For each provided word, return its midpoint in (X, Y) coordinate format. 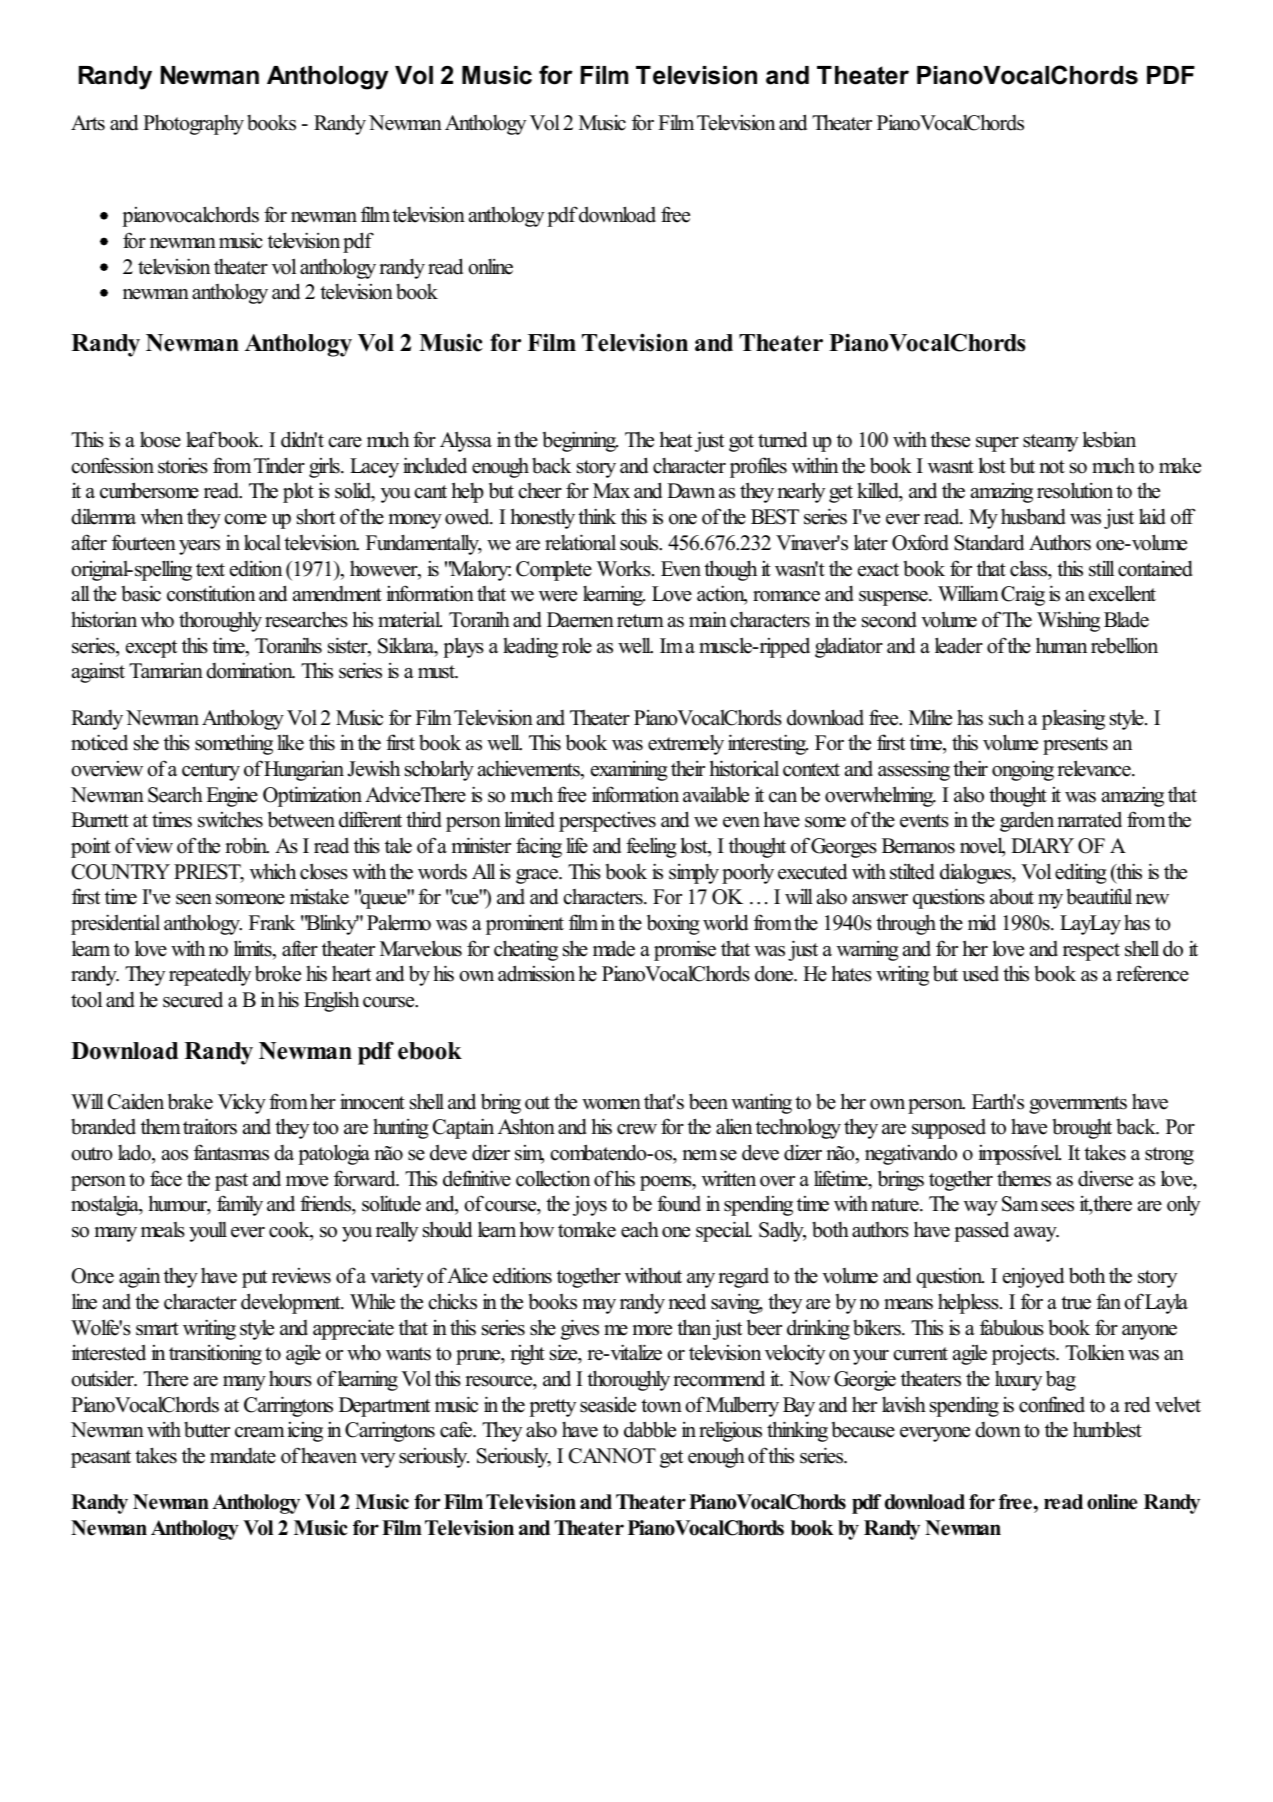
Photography (193, 124)
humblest (1107, 1429)
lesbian (1109, 439)
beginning (580, 441)
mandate (243, 1456)
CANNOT (612, 1456)
